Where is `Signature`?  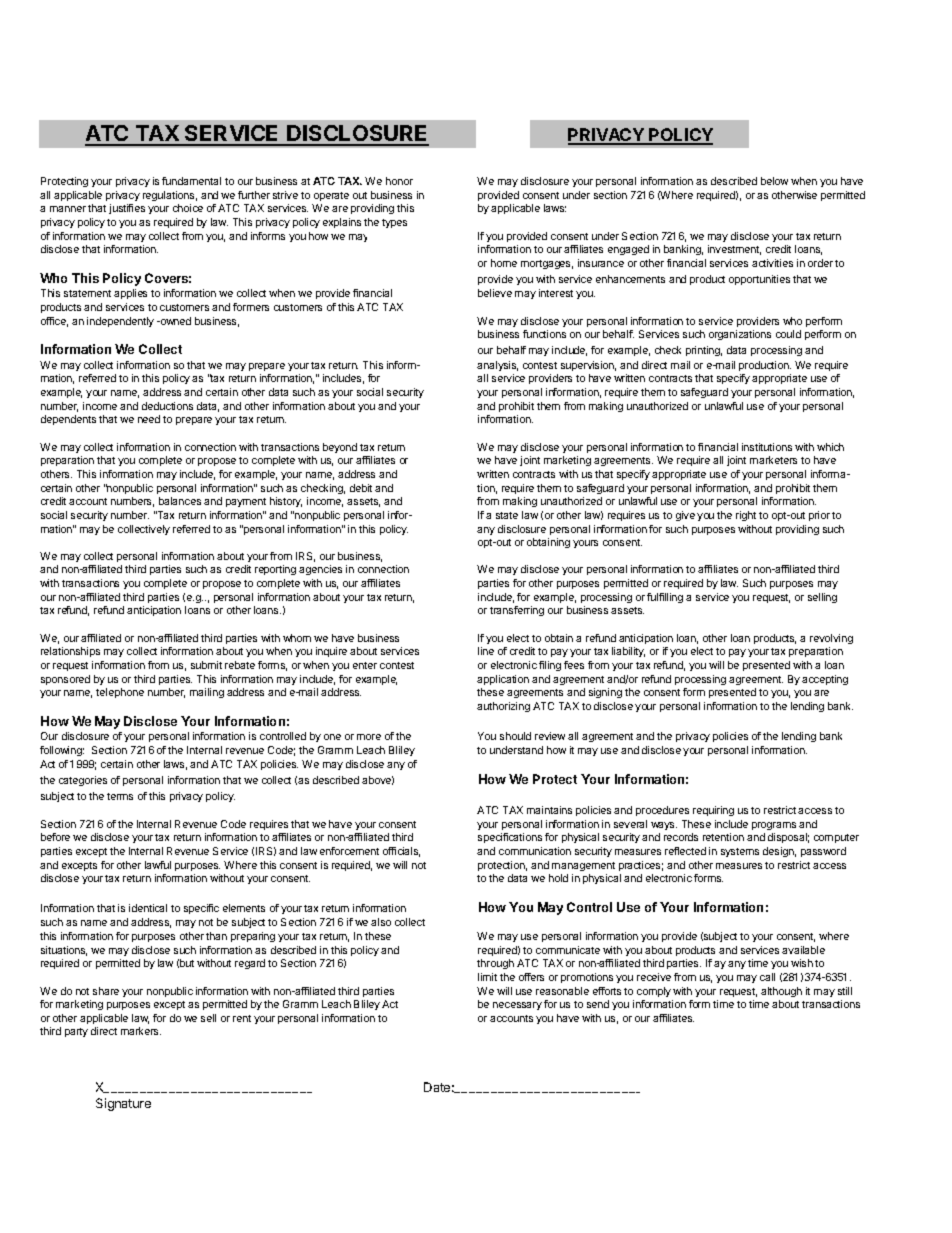
Signature is located at coordinates (123, 1104).
